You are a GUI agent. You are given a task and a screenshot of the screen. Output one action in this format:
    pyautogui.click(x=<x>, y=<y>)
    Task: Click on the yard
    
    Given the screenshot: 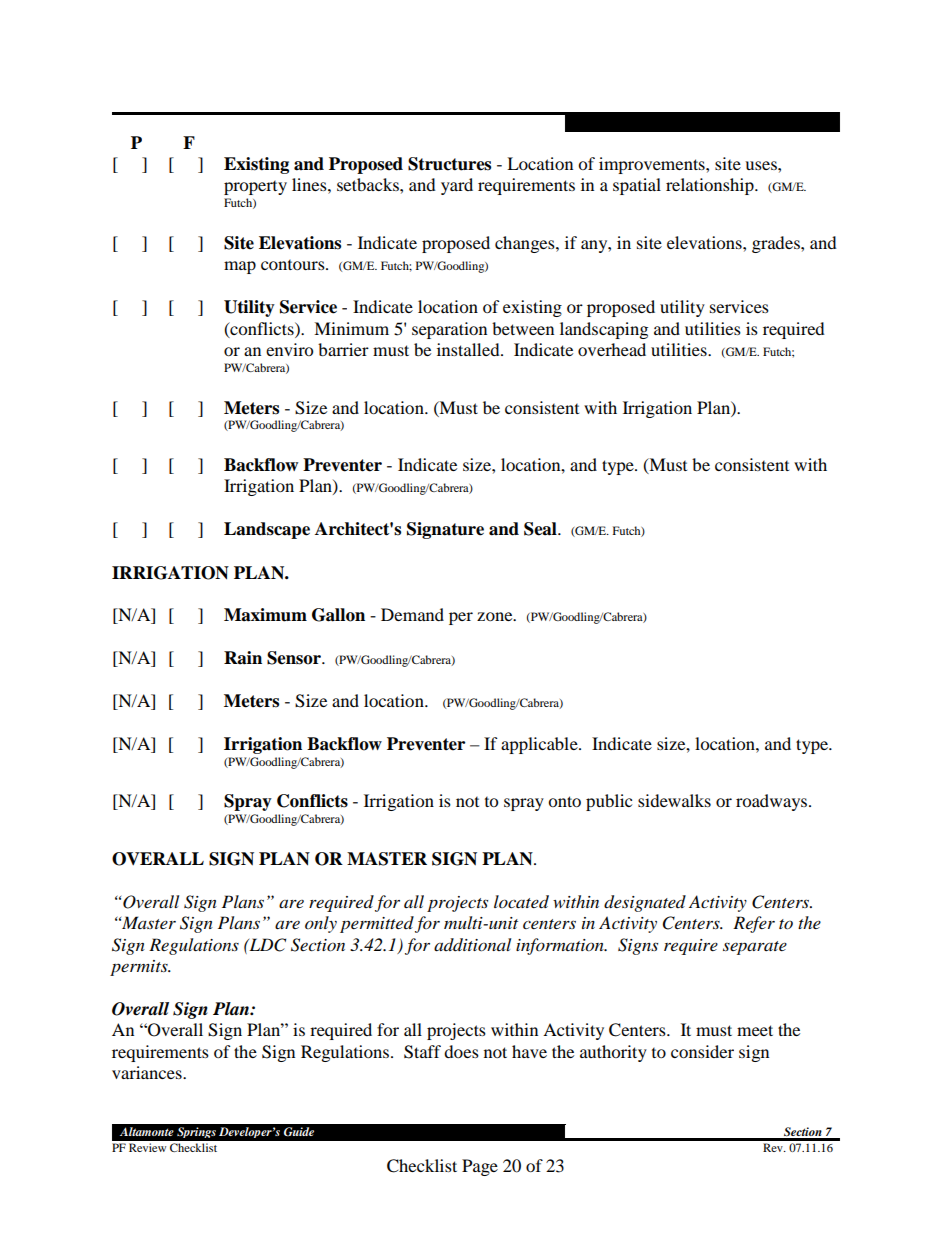 What is the action you would take?
    pyautogui.click(x=457, y=186)
